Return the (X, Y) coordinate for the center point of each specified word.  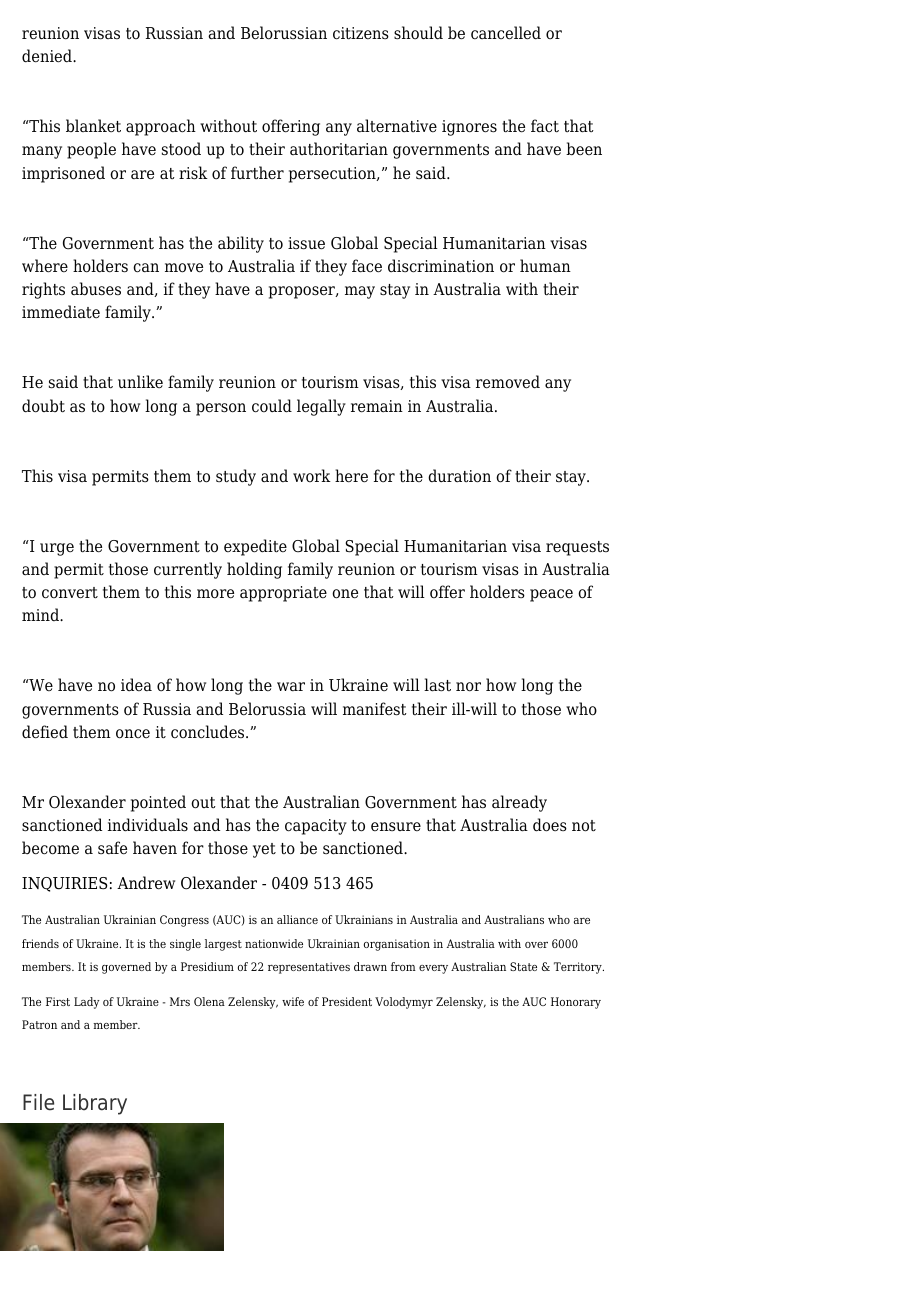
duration (459, 476)
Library (95, 1104)
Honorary (576, 1003)
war (291, 686)
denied (48, 56)
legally (321, 407)
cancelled (506, 33)
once (133, 734)
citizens (361, 33)
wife (293, 1001)
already (519, 803)
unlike (140, 381)
